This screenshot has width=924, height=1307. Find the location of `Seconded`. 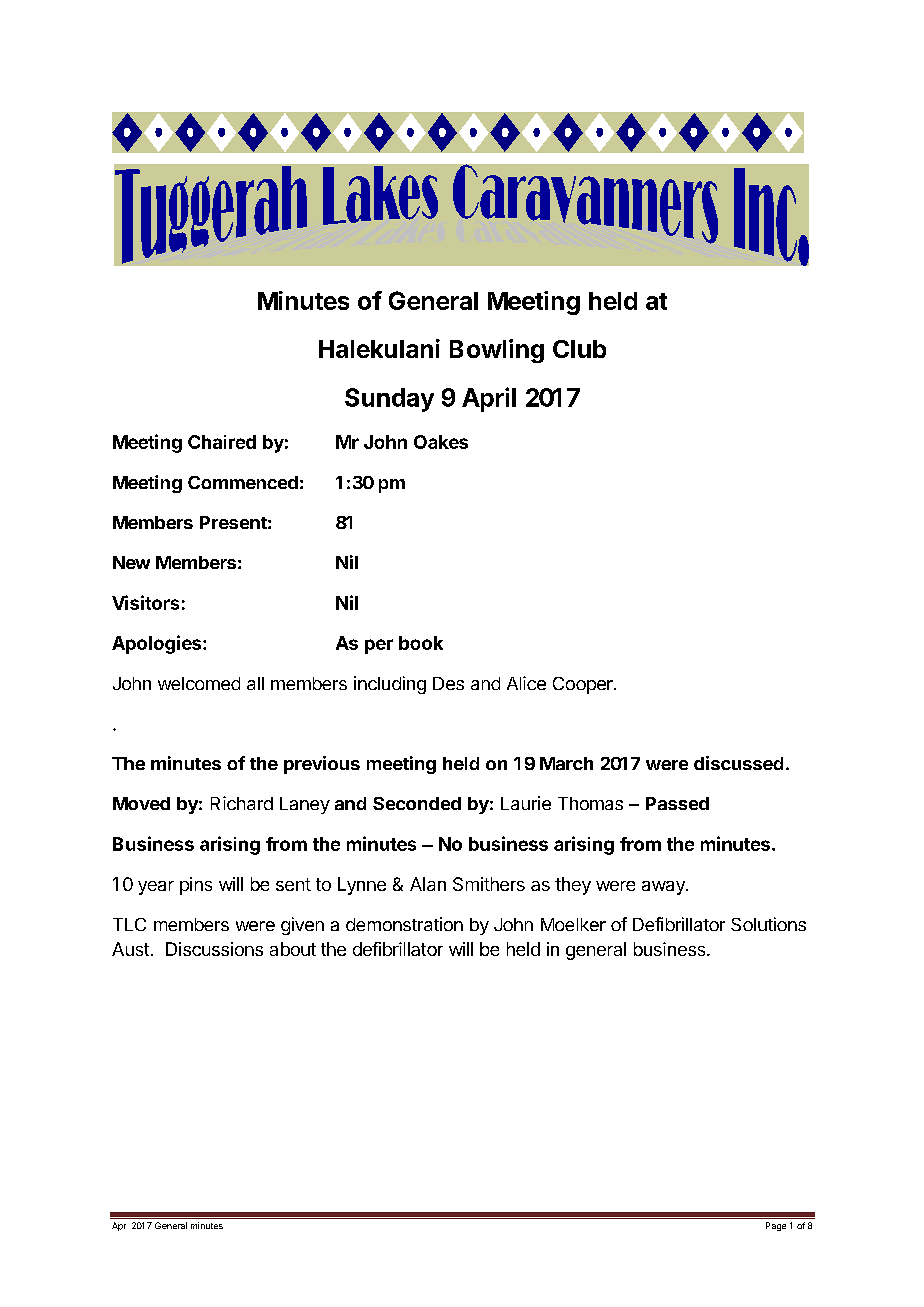

Seconded is located at coordinates (417, 803).
